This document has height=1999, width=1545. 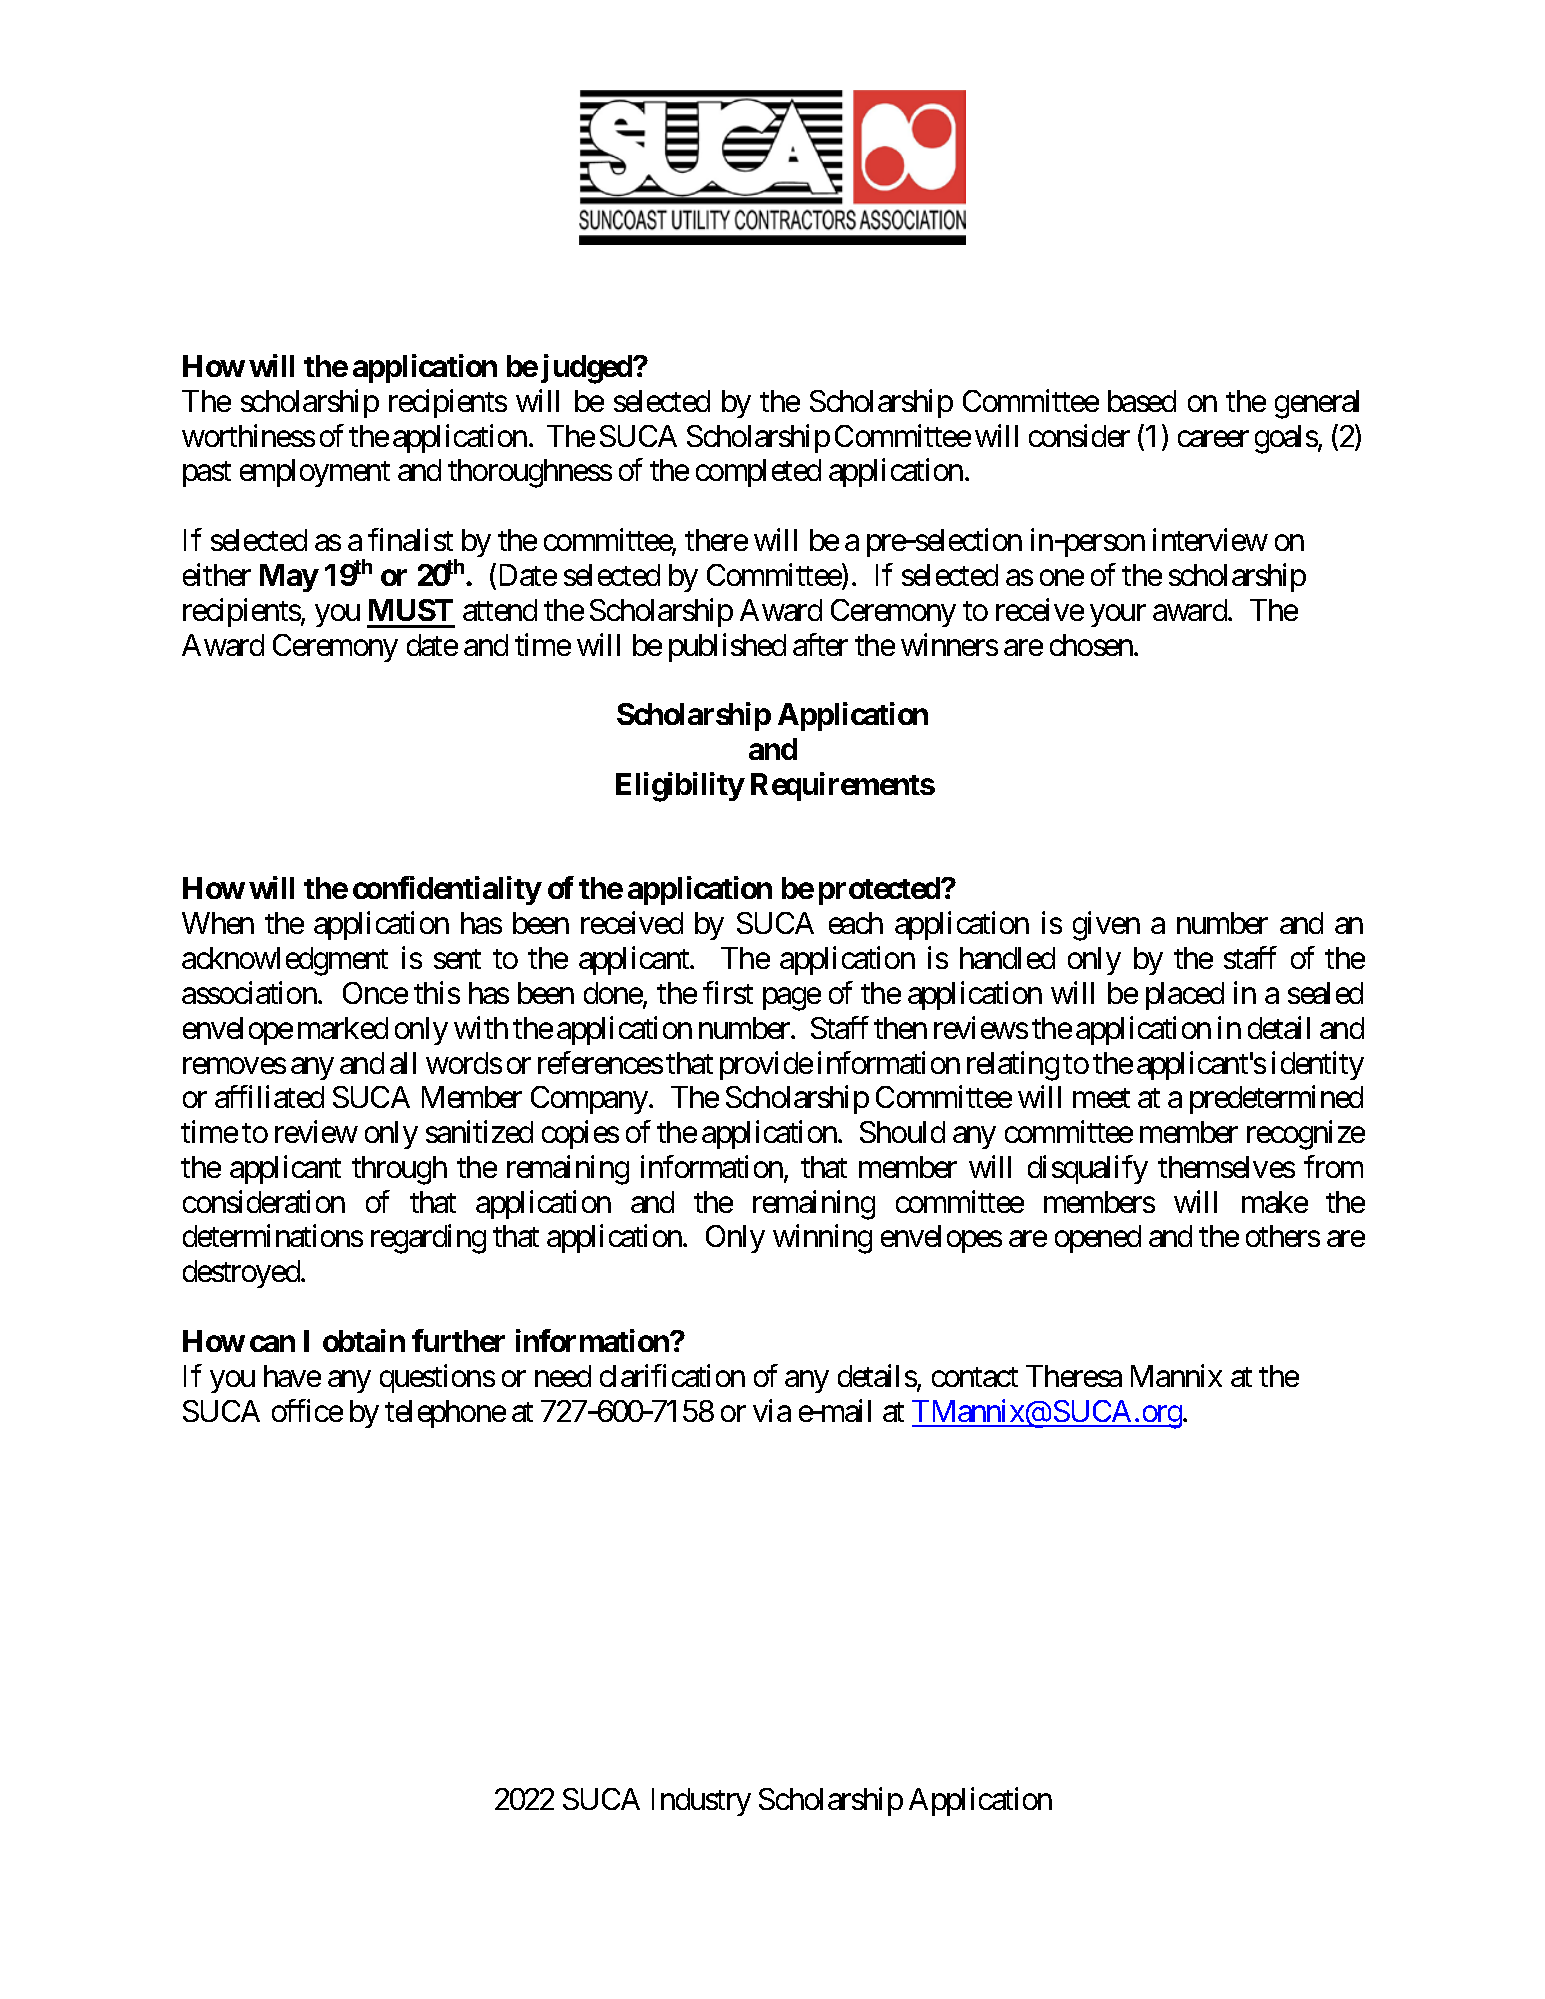 What do you see at coordinates (315, 473) in the document?
I see `employment` at bounding box center [315, 473].
